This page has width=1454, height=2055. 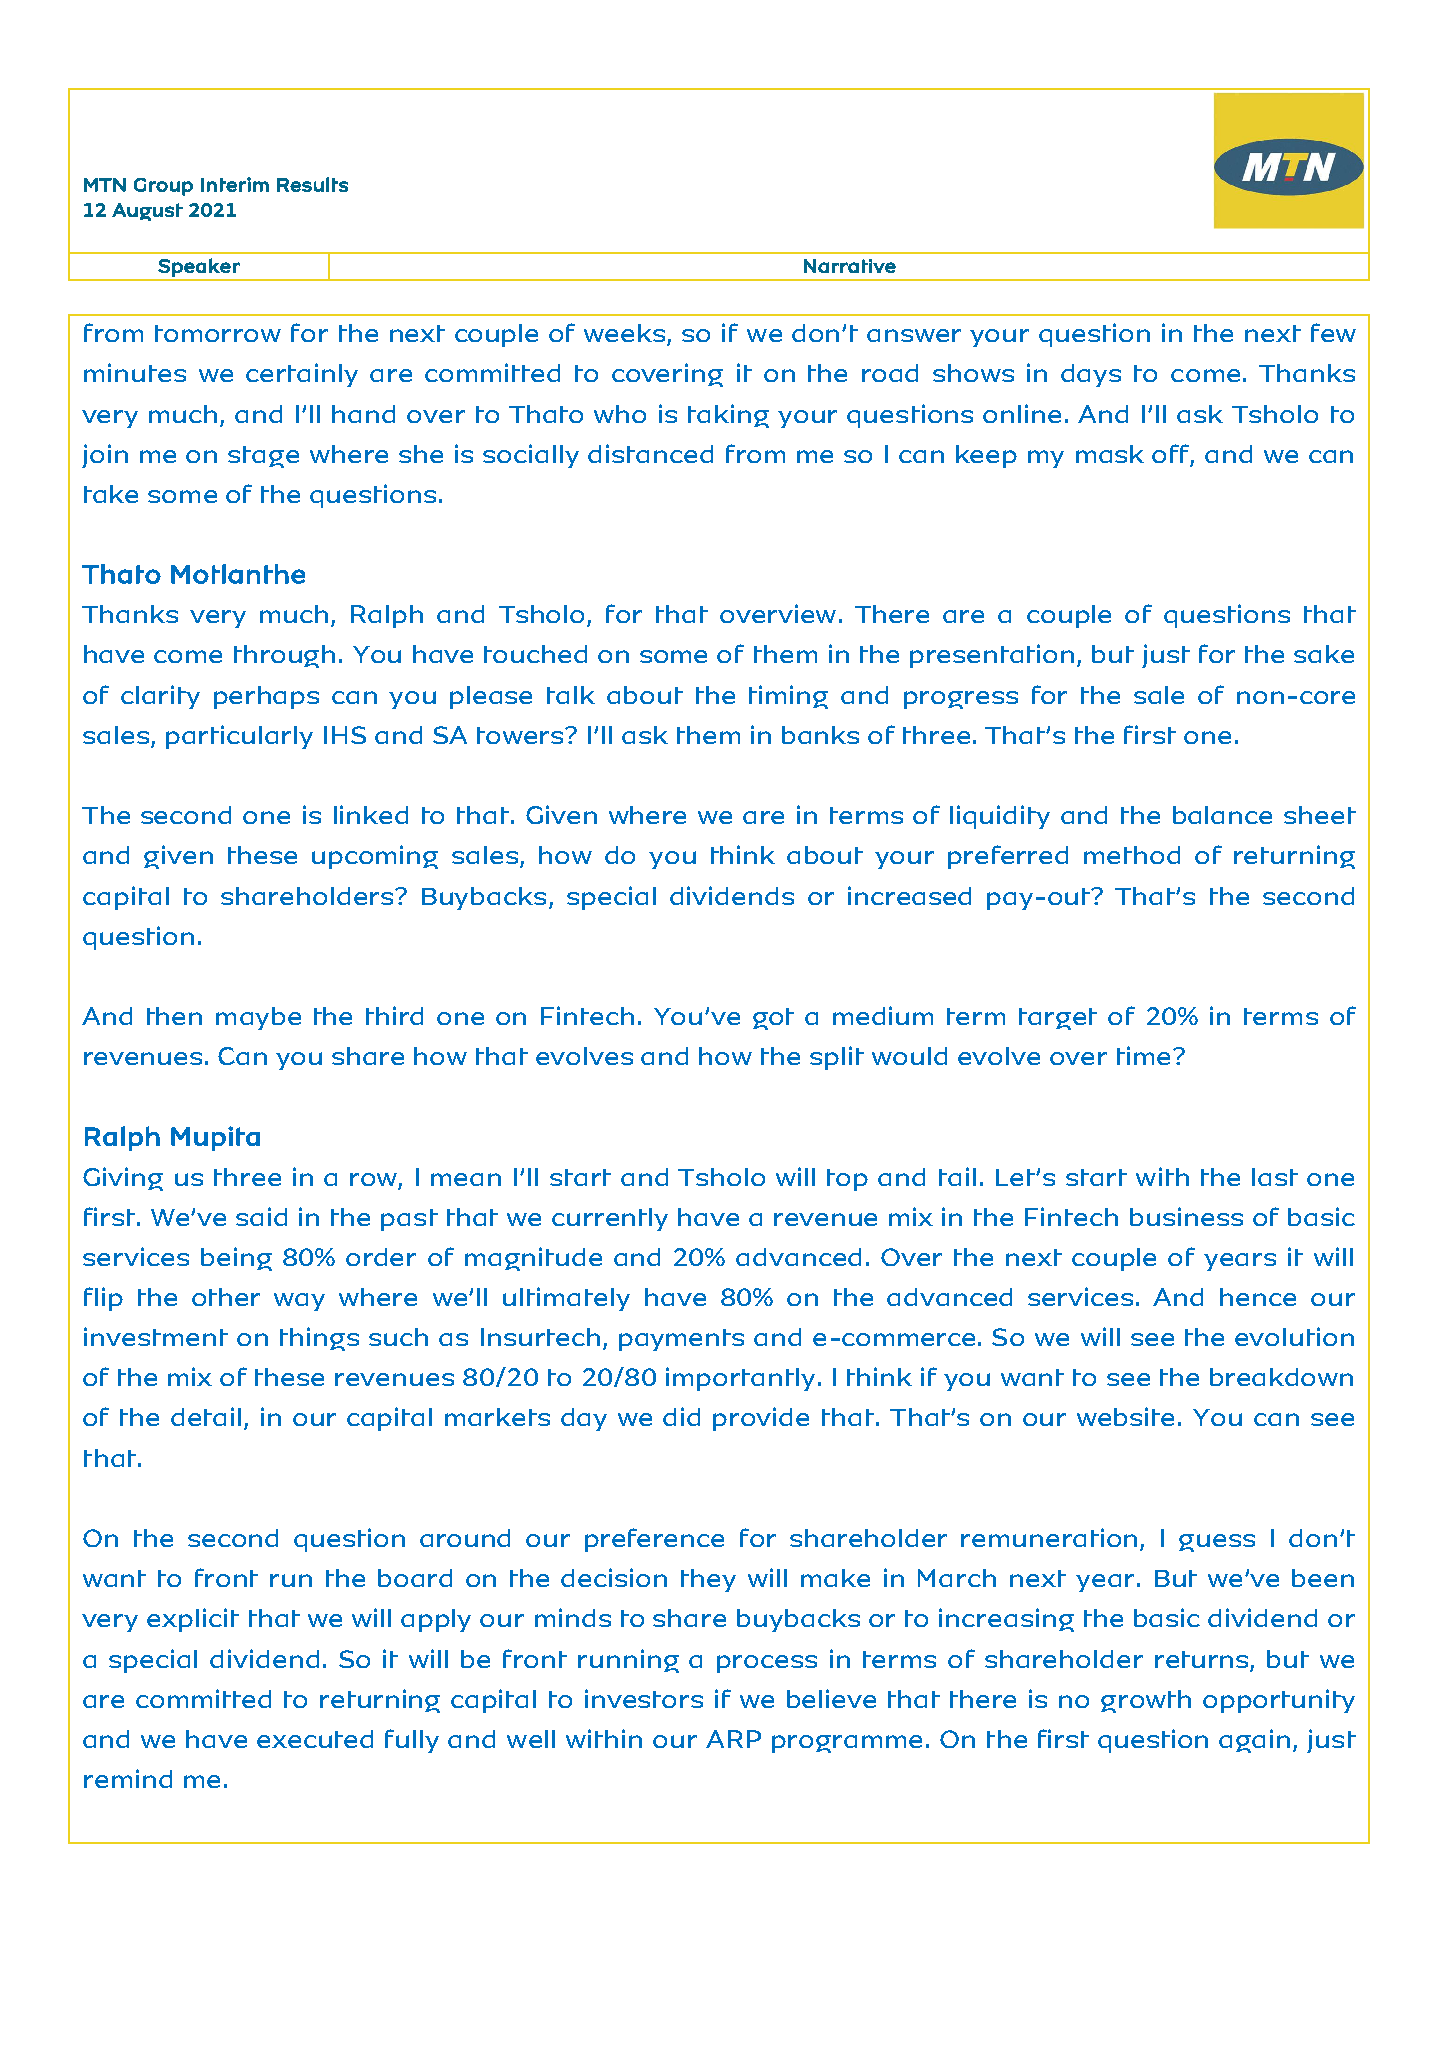 What do you see at coordinates (850, 266) in the page?
I see `Narrative` at bounding box center [850, 266].
